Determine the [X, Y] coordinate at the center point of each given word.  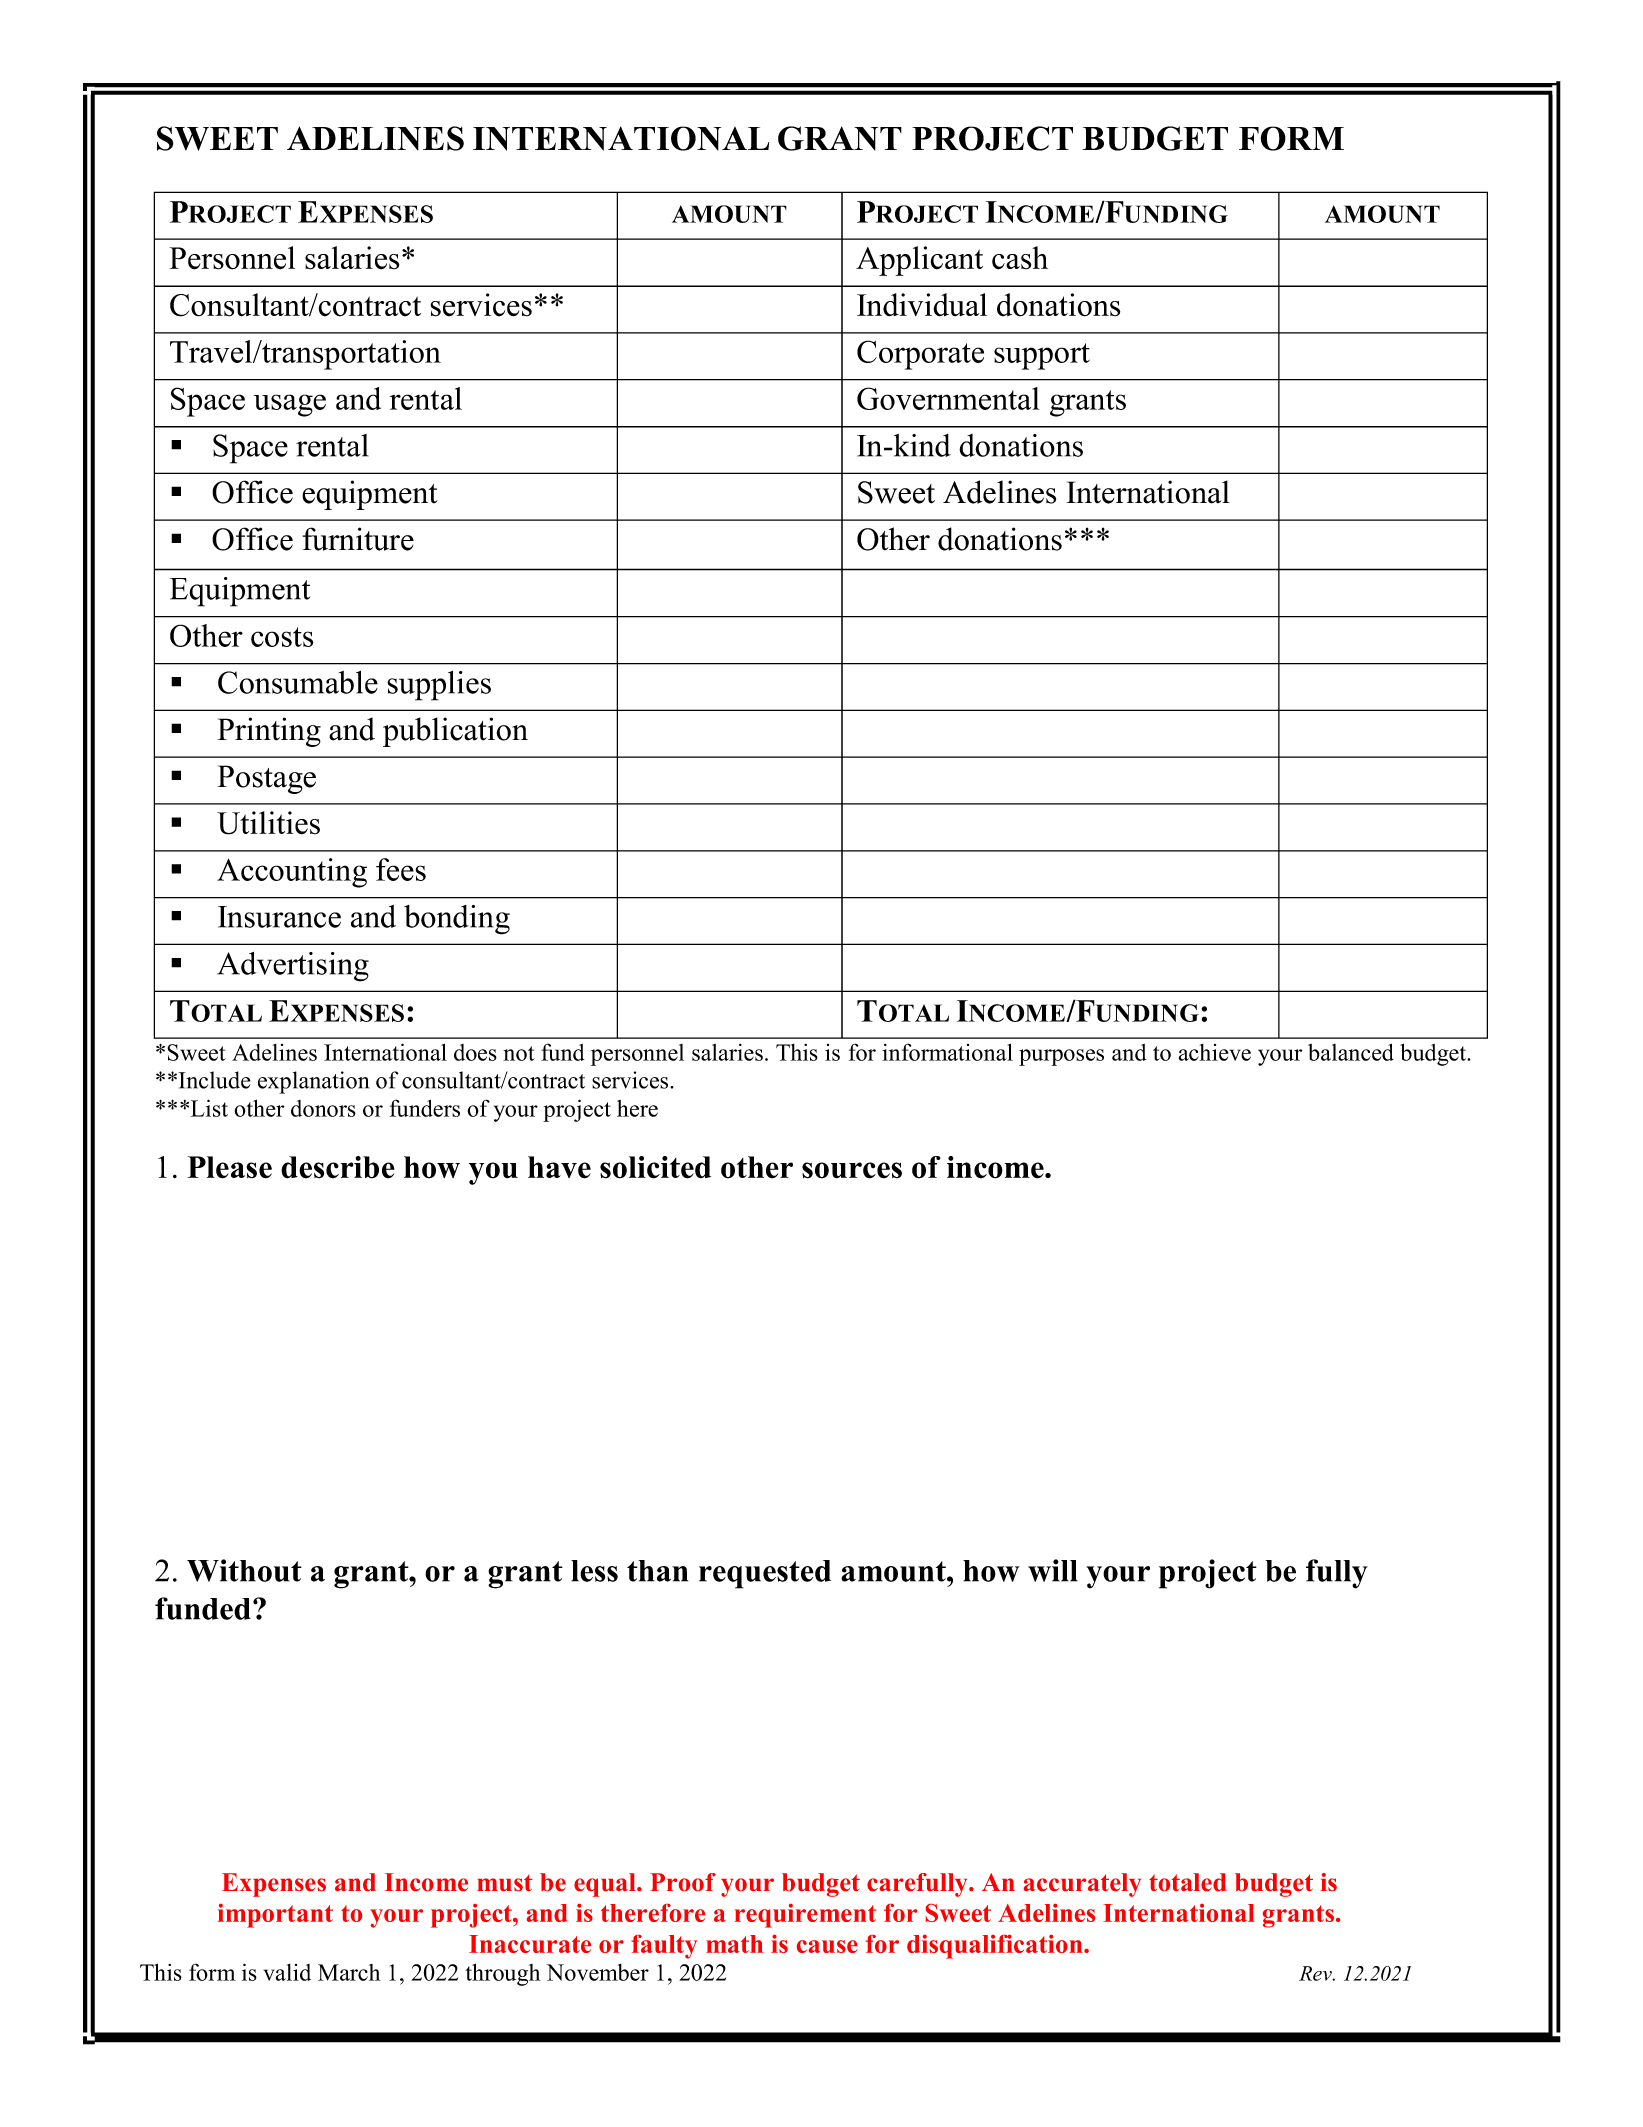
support [1042, 356]
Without [244, 1570]
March [349, 1972]
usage [290, 405]
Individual [922, 305]
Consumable [298, 682]
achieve [1215, 1052]
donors [323, 1108]
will [1053, 1570]
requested [765, 1574]
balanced [1351, 1052]
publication [455, 732]
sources [852, 1170]
